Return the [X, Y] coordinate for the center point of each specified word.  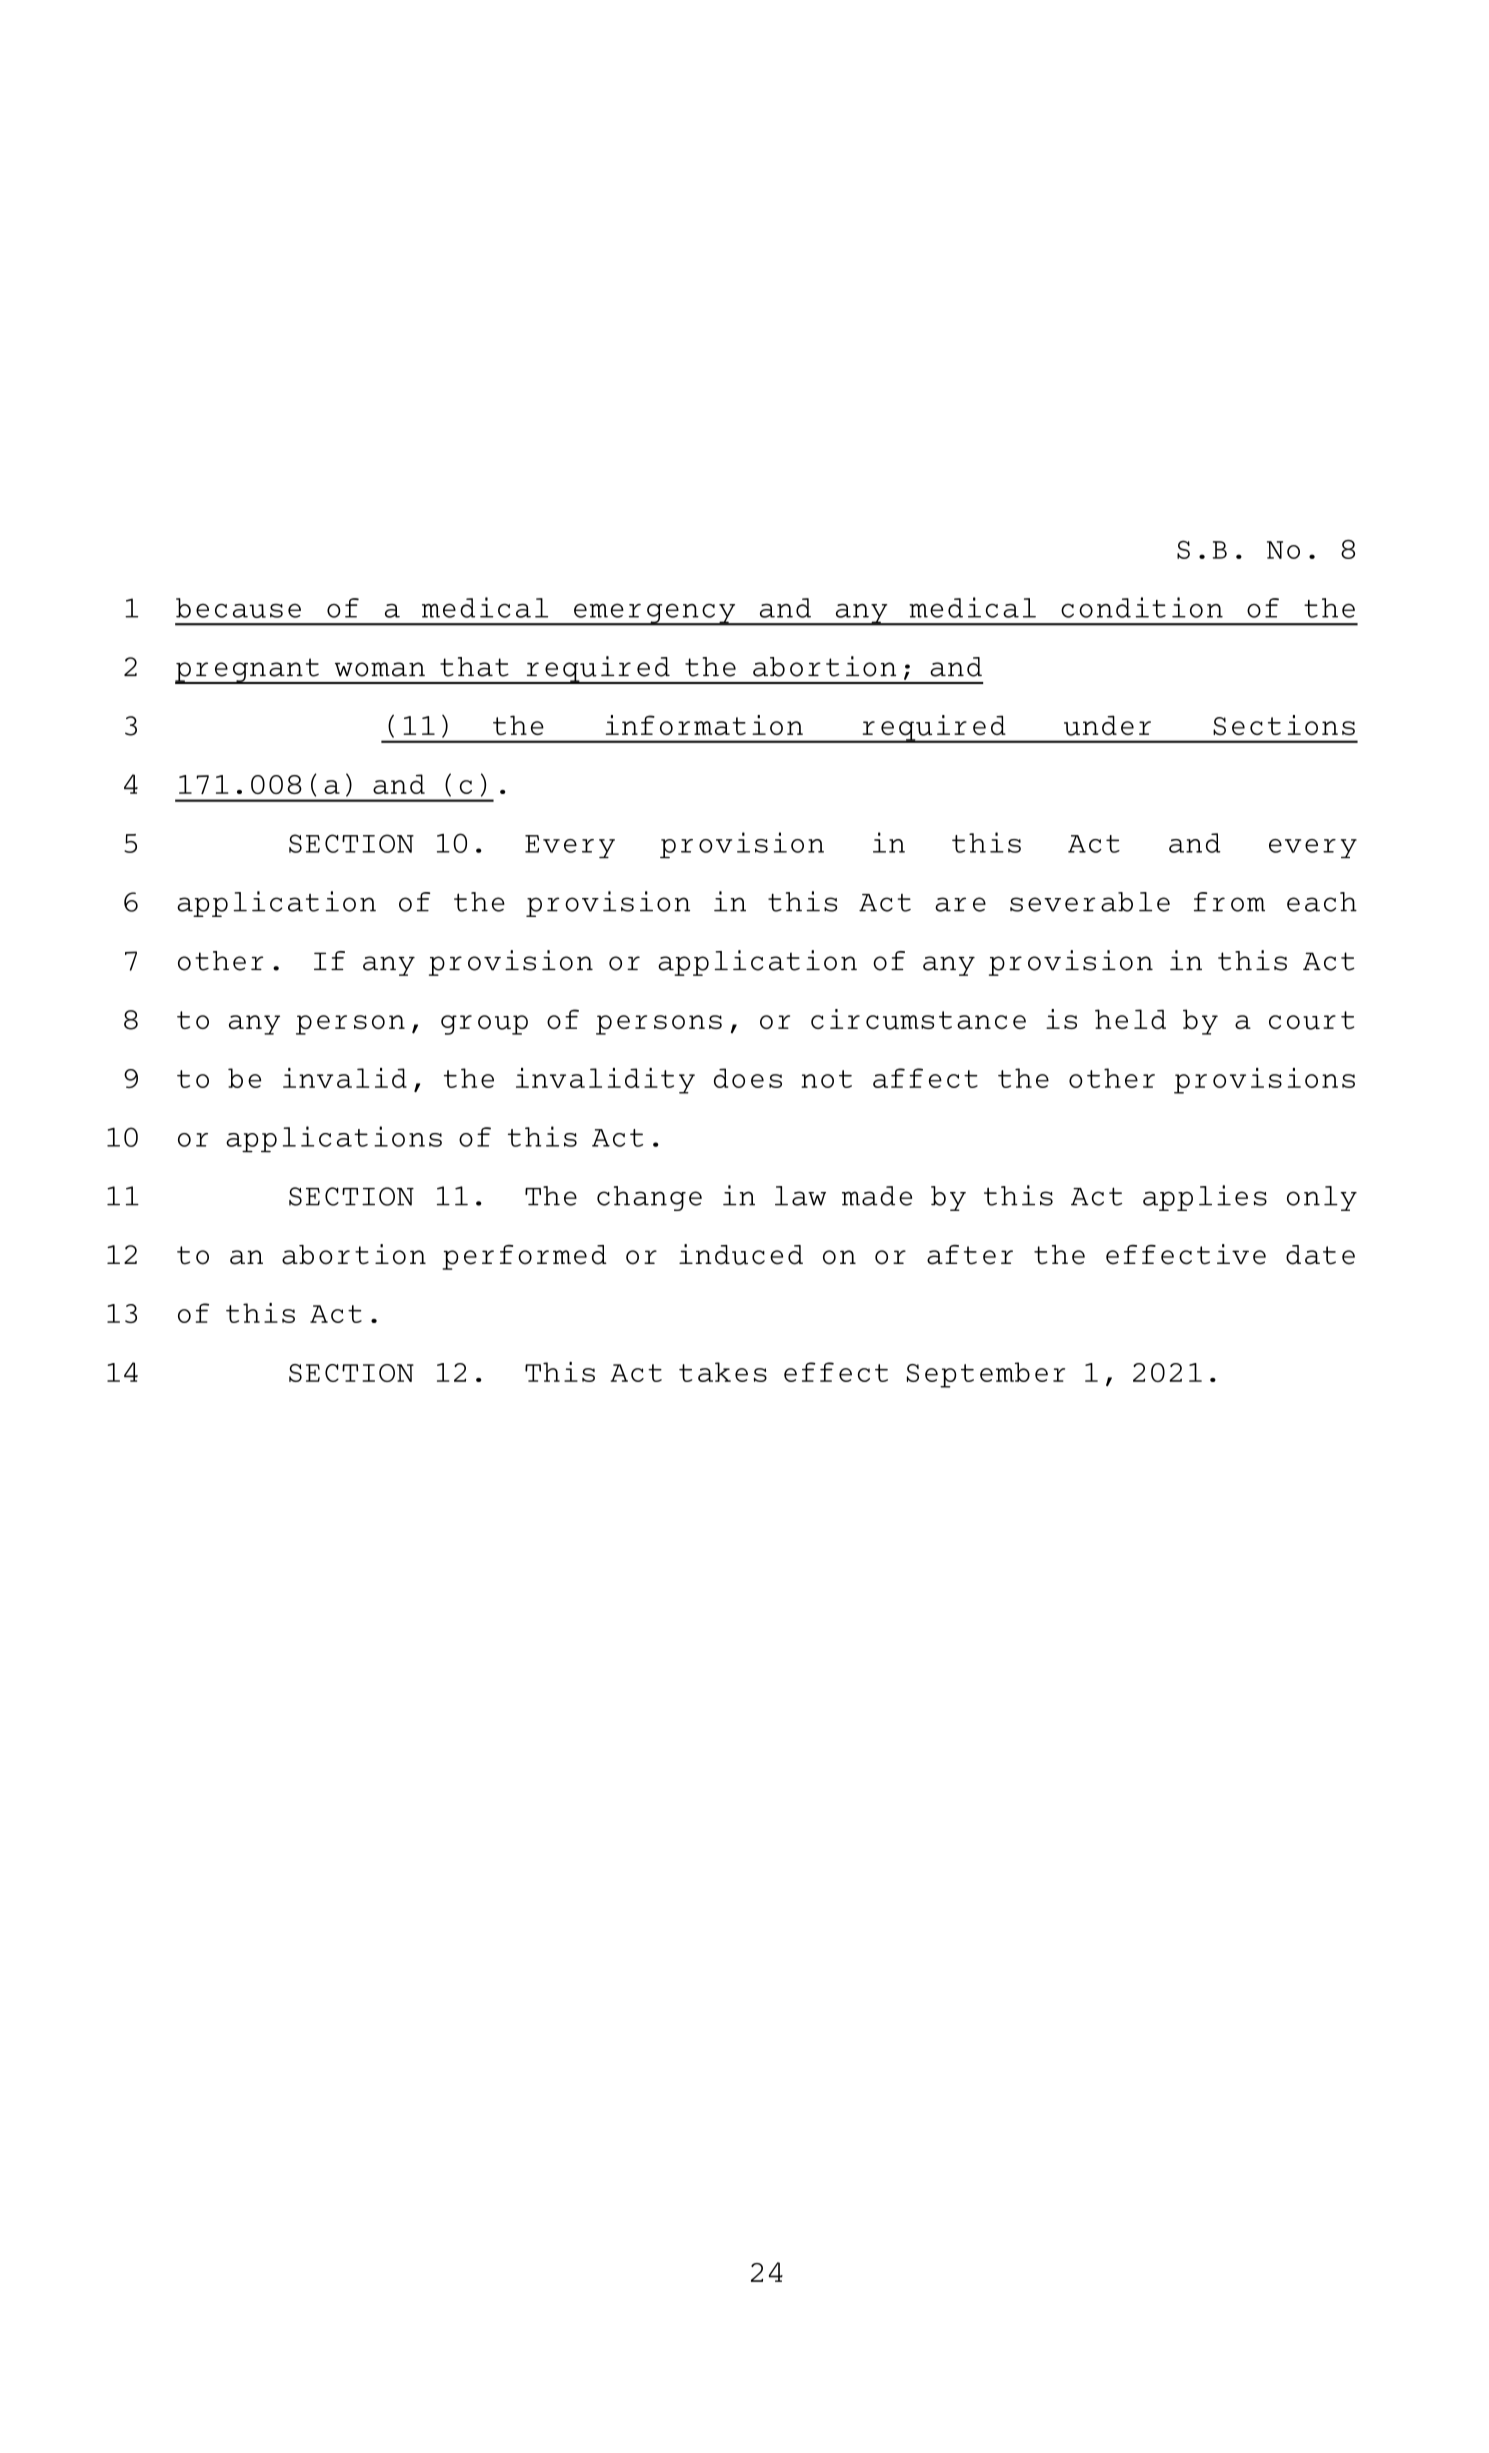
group [484, 1025]
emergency [655, 614]
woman [380, 669]
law [800, 1196]
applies [1205, 1198]
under [1107, 725]
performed [524, 1257]
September [986, 1375]
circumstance [918, 1019]
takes [723, 1372]
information [704, 725]
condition [1142, 607]
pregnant [248, 671]
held [1130, 1019]
